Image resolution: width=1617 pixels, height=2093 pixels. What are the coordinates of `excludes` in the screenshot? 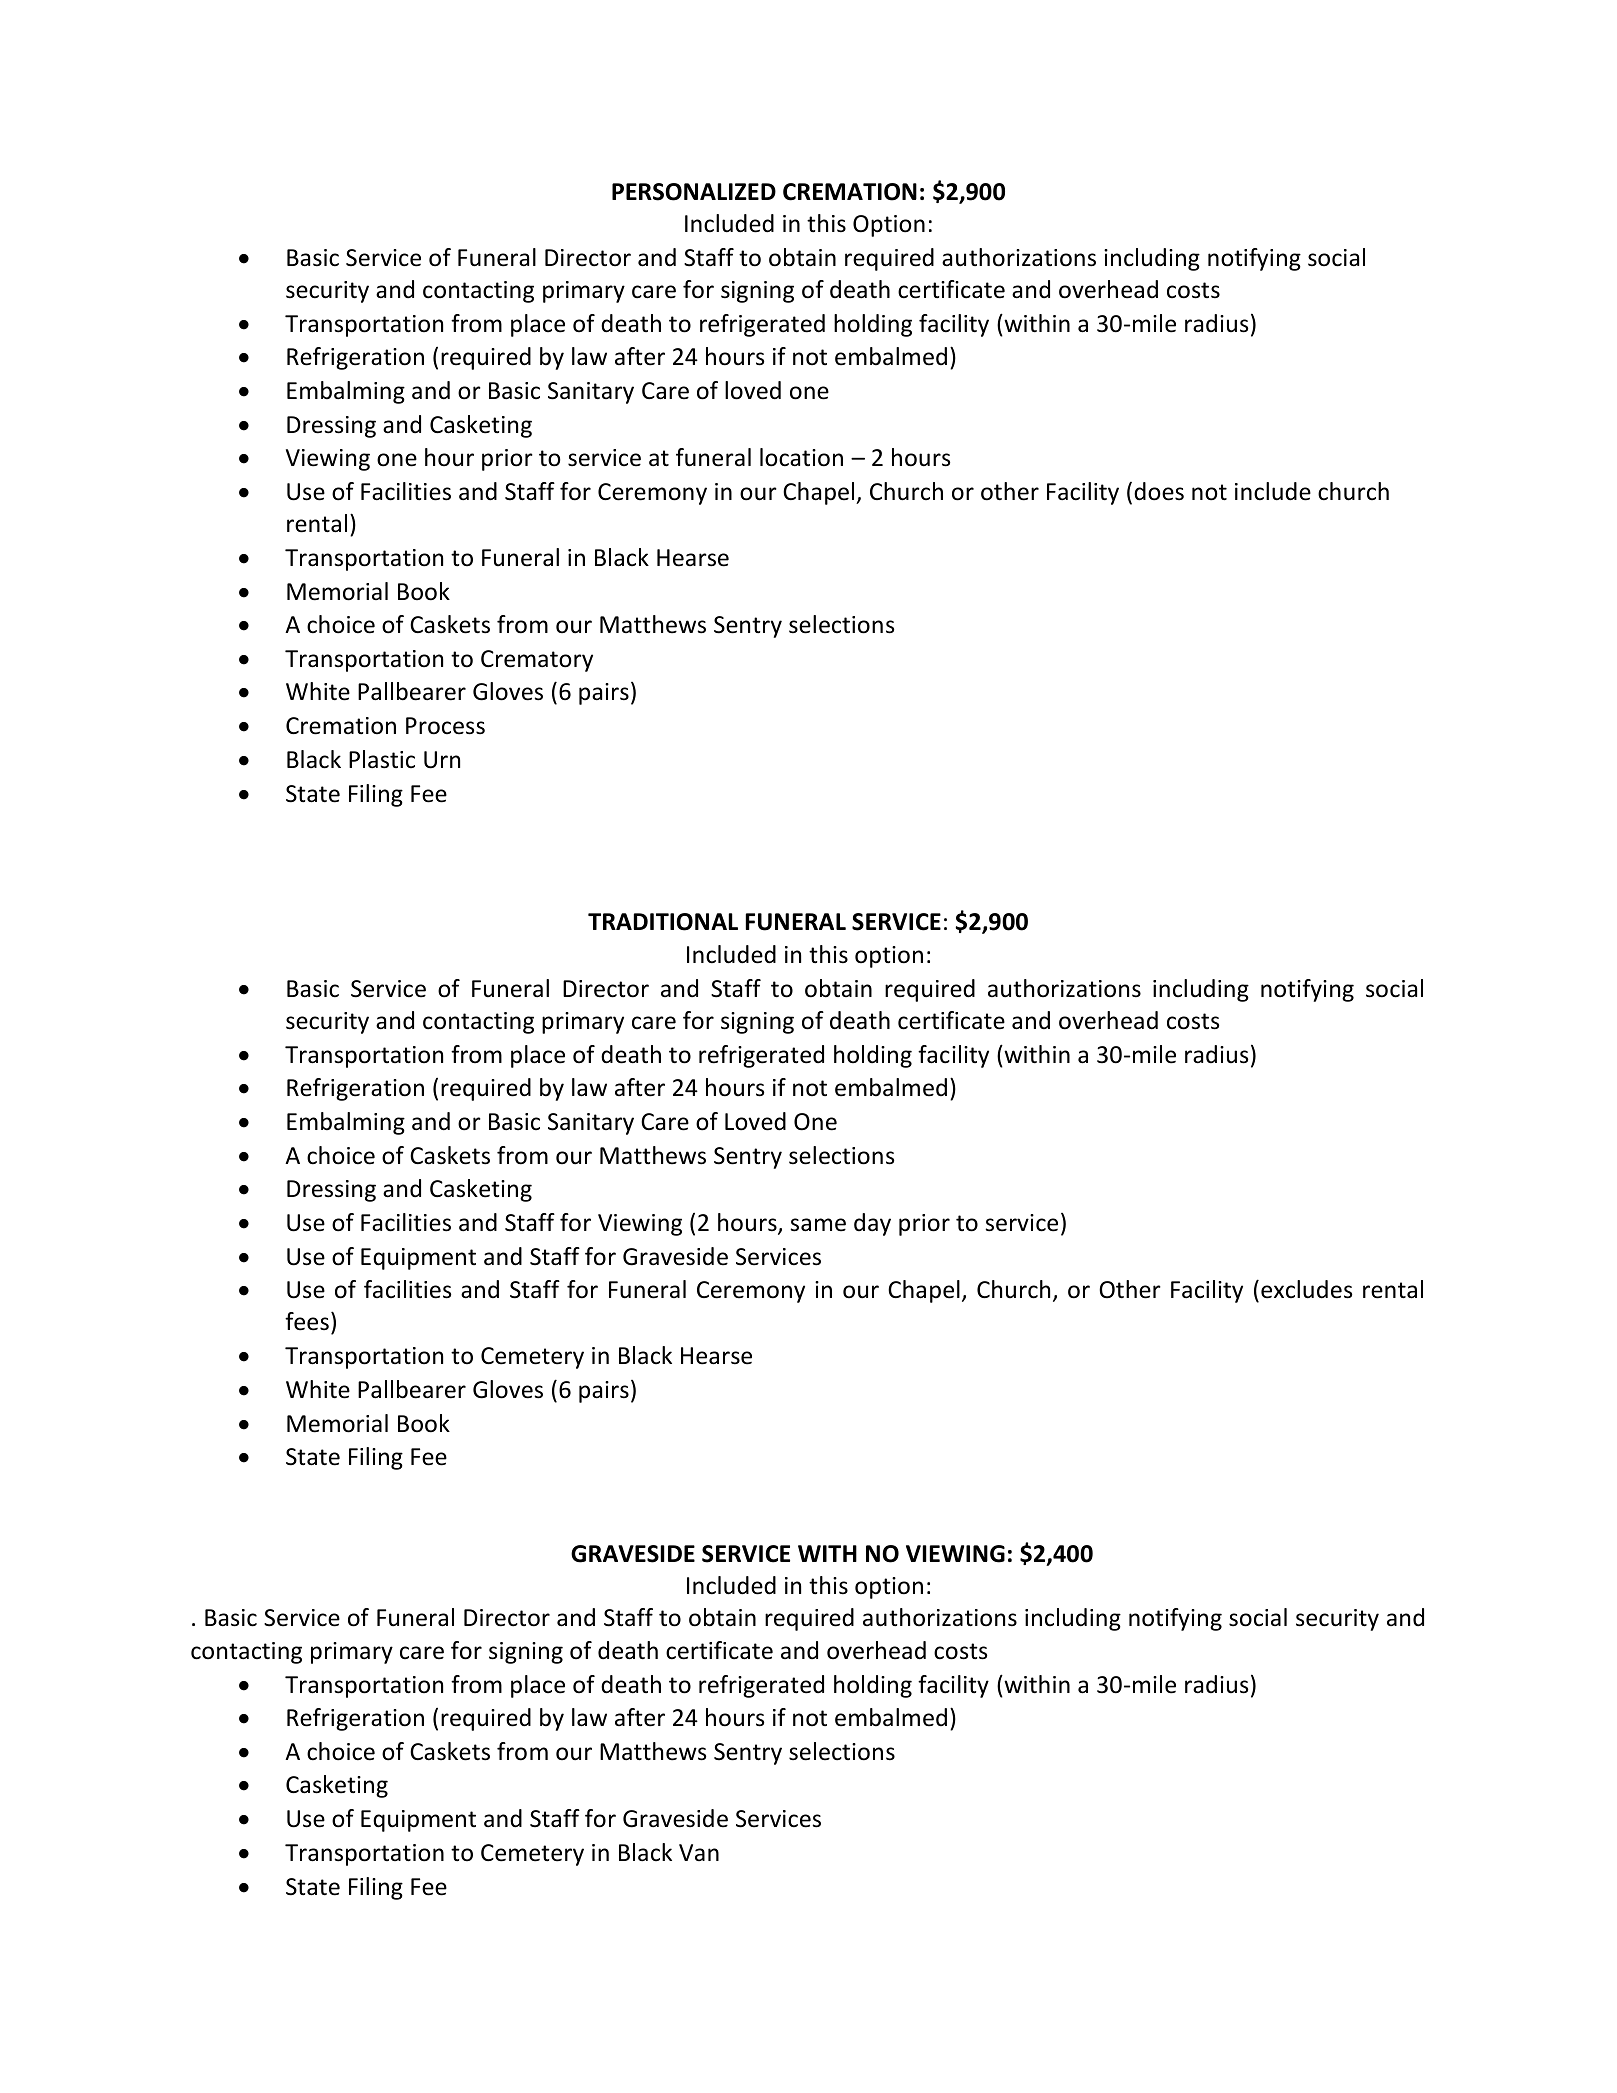 It's located at (1306, 1289).
